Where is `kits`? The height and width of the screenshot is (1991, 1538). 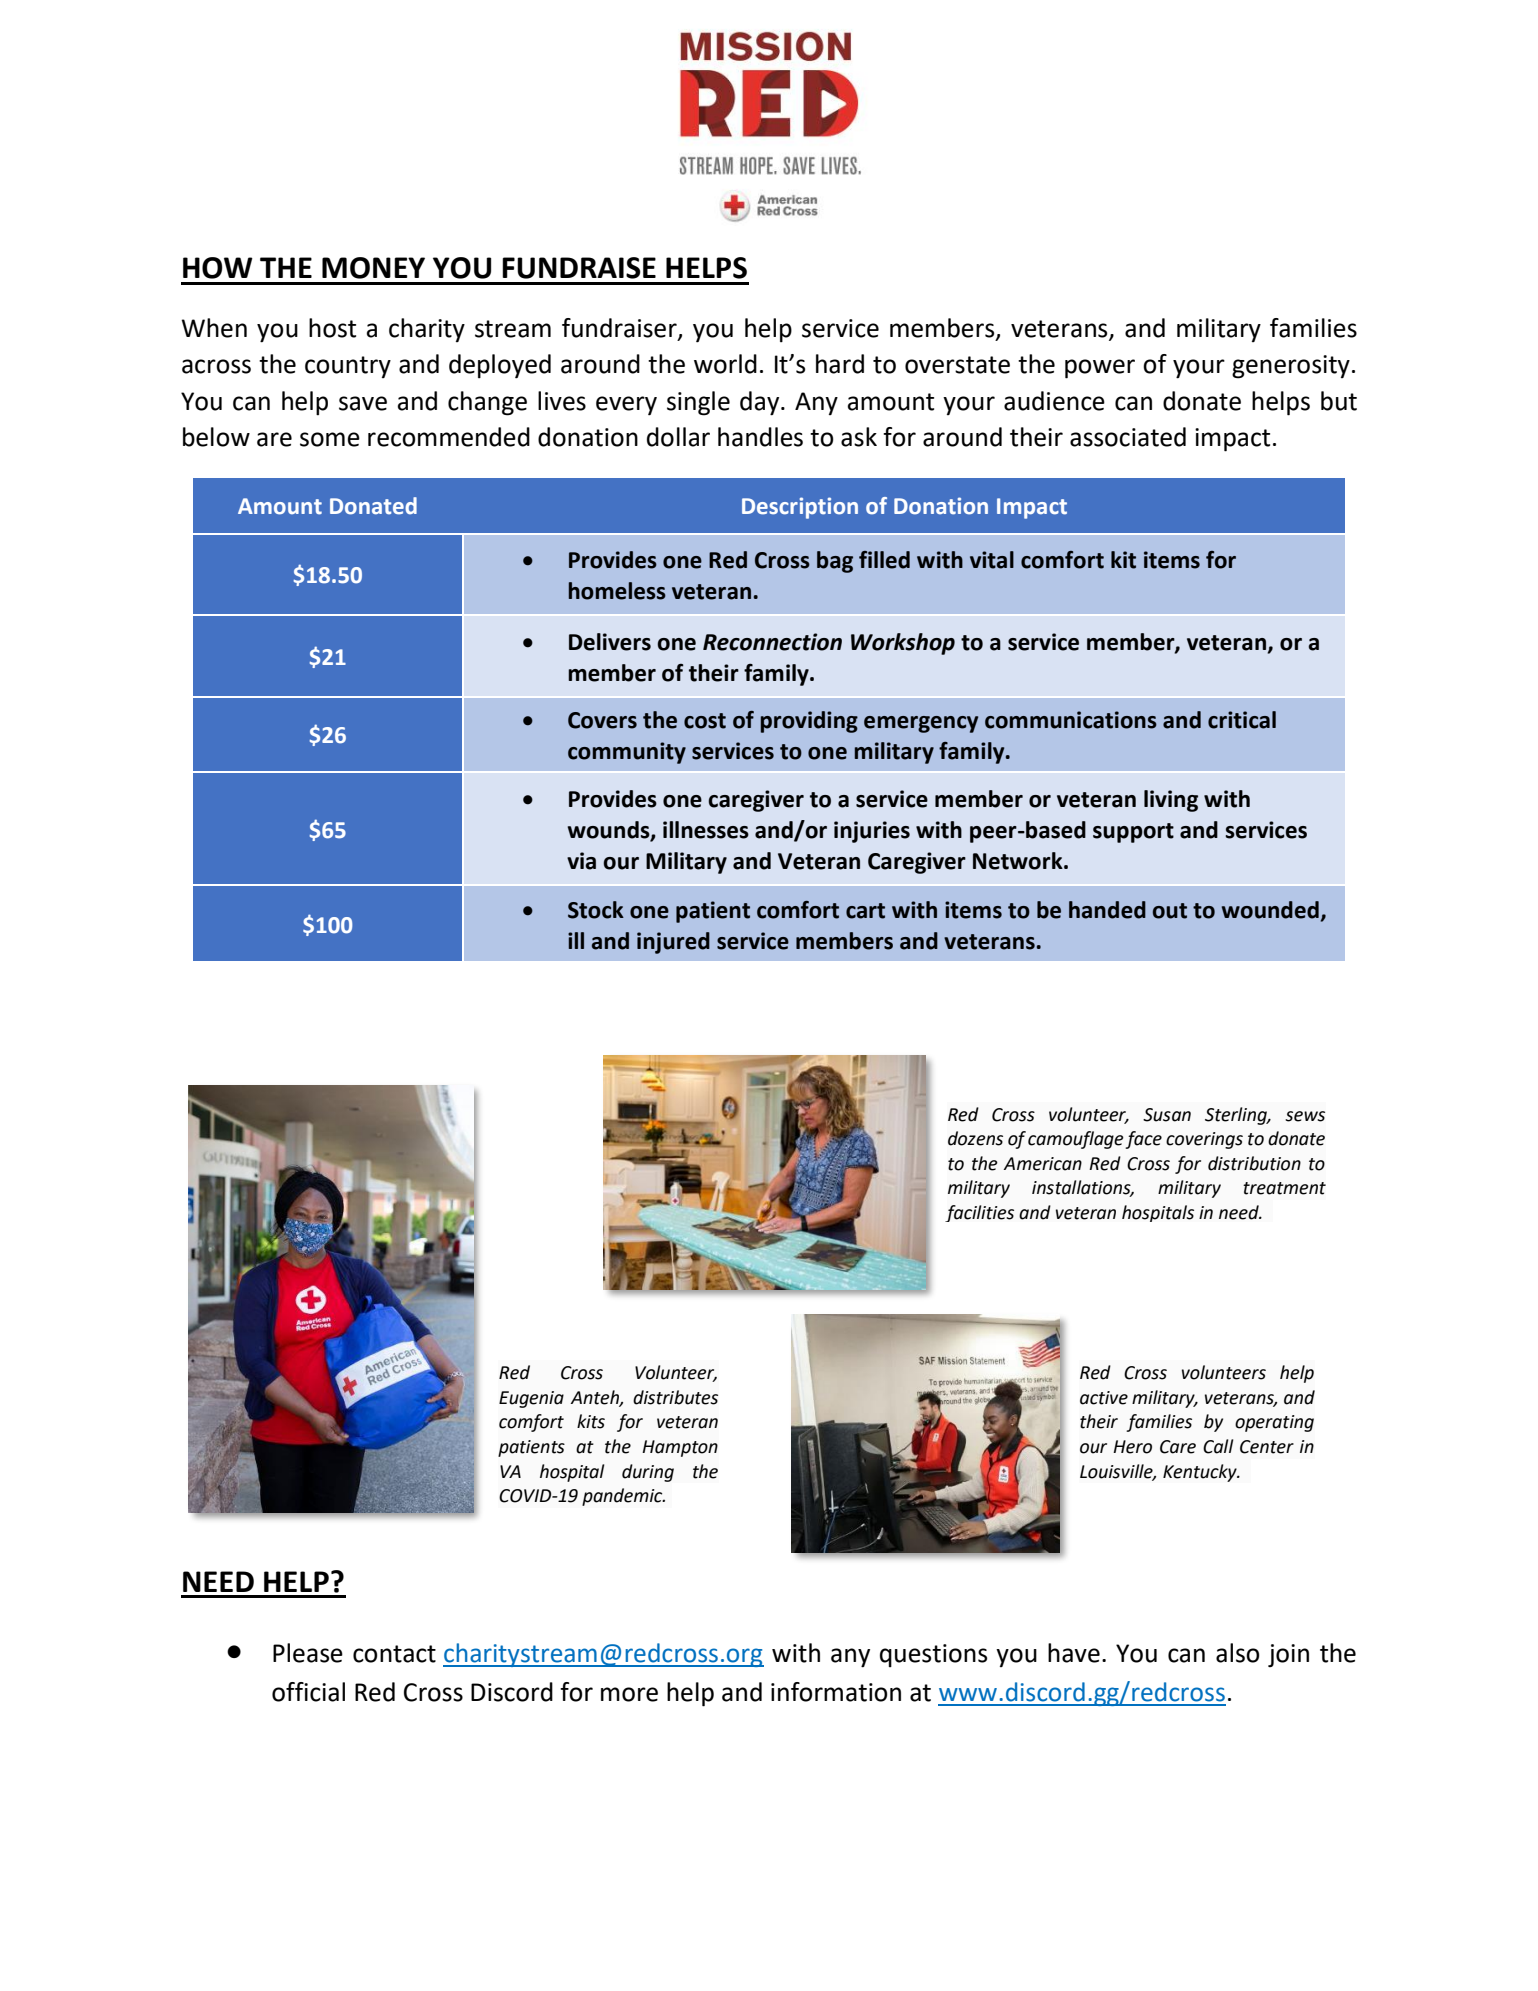
kits is located at coordinates (591, 1421).
